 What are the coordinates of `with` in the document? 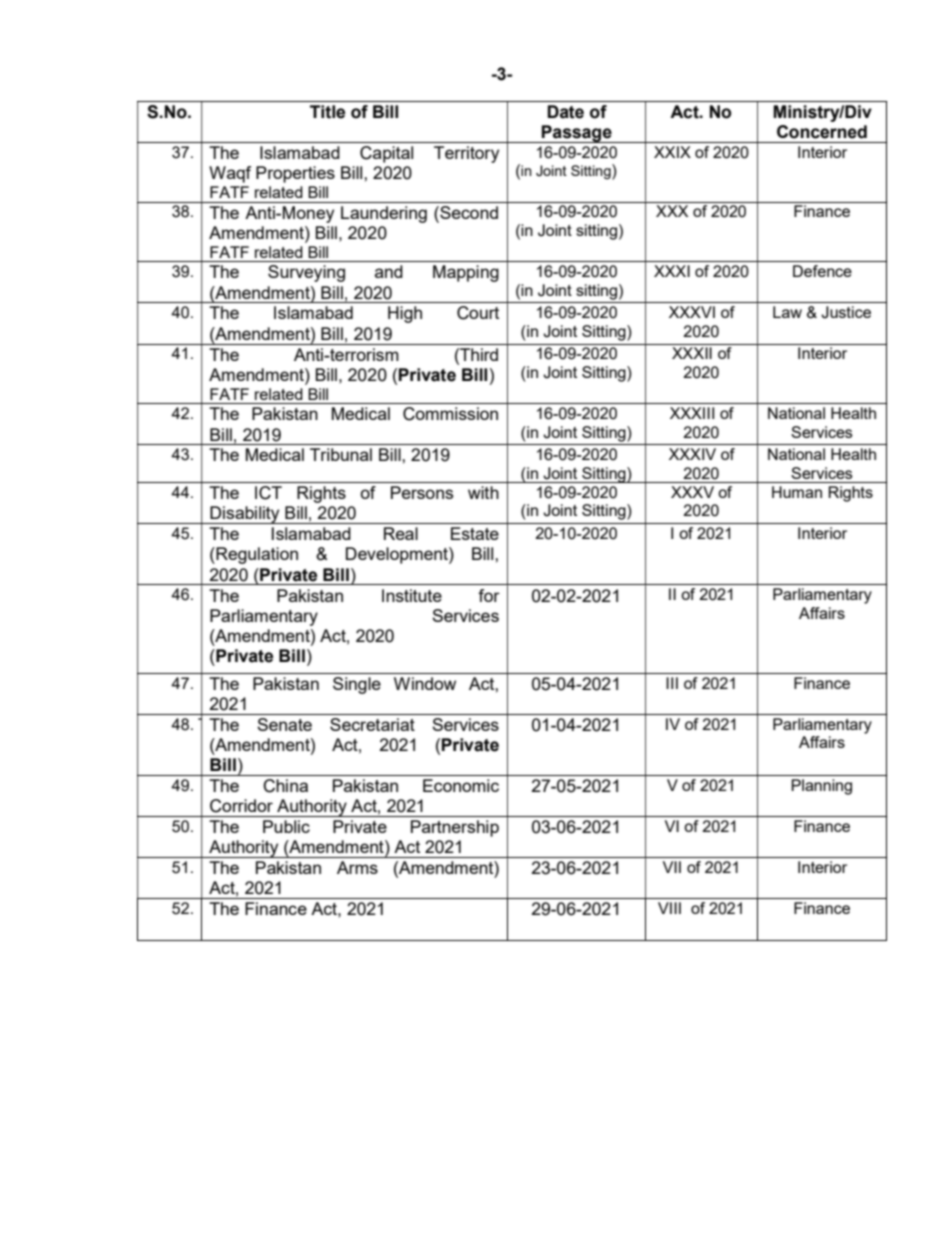 It's located at (483, 492).
